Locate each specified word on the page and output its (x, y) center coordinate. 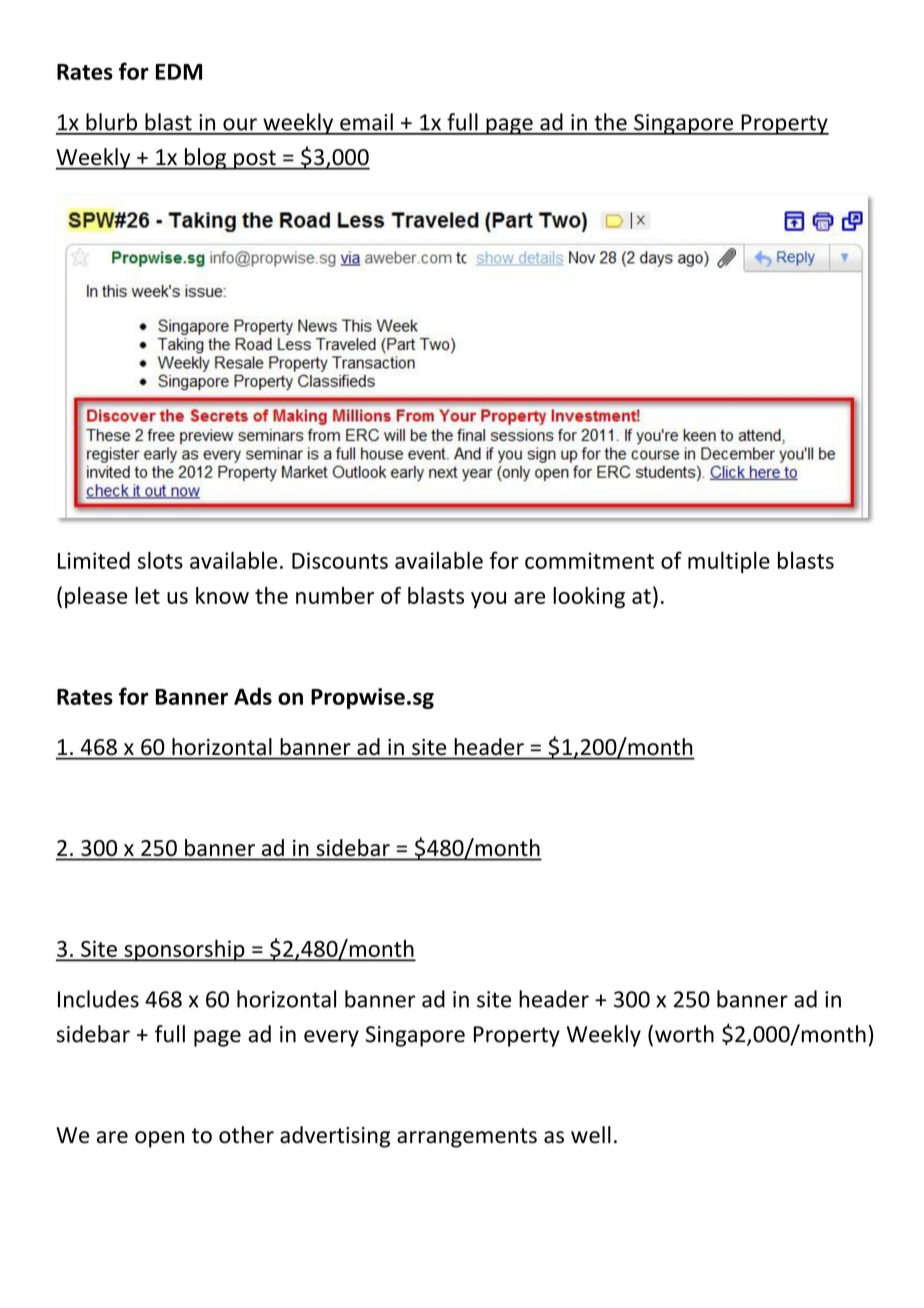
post (255, 160)
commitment (589, 560)
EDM (179, 72)
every (331, 1038)
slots (160, 560)
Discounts (340, 560)
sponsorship (184, 951)
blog (205, 159)
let (147, 595)
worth (684, 1034)
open (159, 1139)
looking (589, 597)
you (488, 600)
